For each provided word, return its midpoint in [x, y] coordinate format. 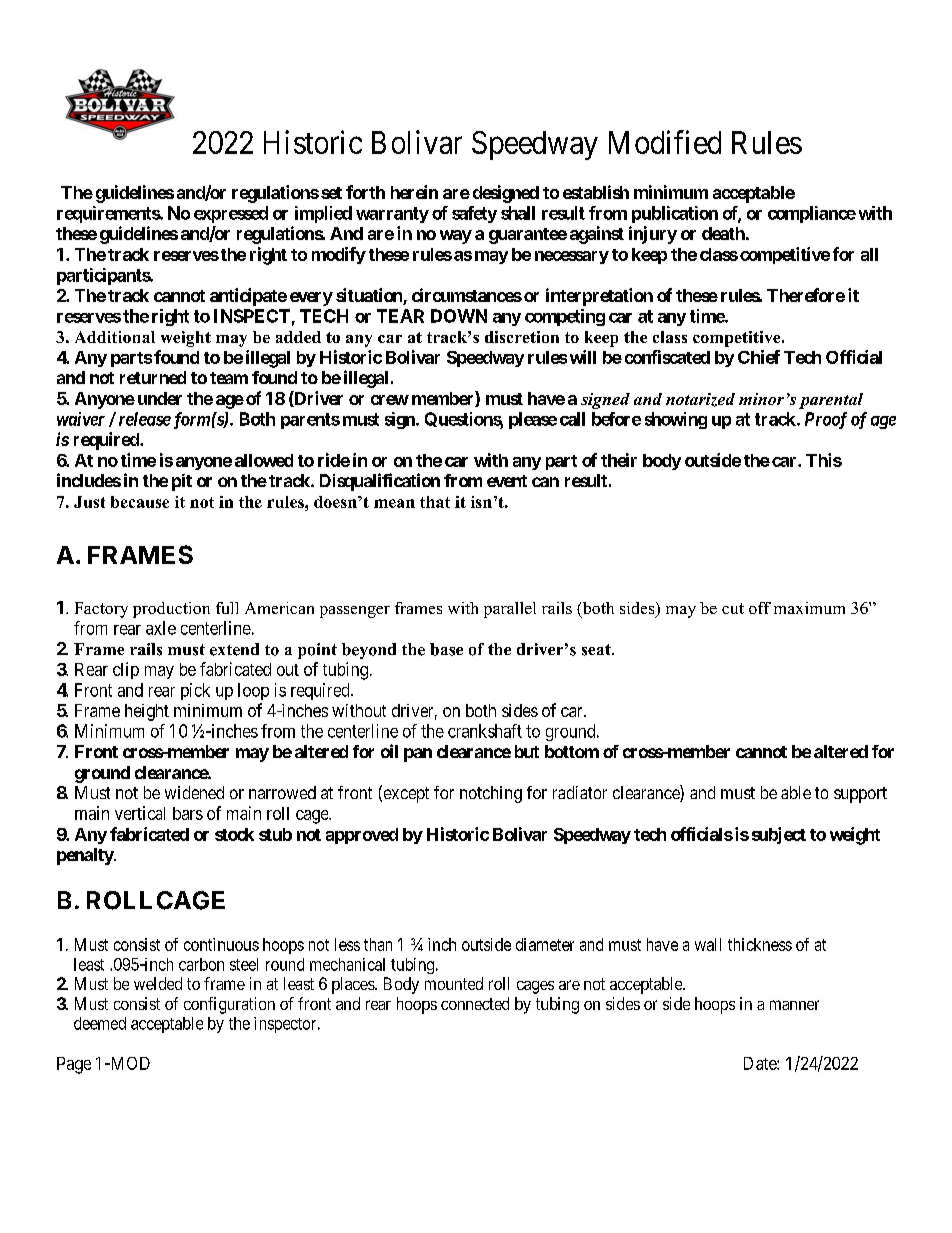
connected [475, 1003]
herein [414, 192]
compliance [812, 214]
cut [733, 608]
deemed [100, 1023]
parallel [510, 610]
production [171, 610]
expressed [231, 214]
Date [761, 1063]
